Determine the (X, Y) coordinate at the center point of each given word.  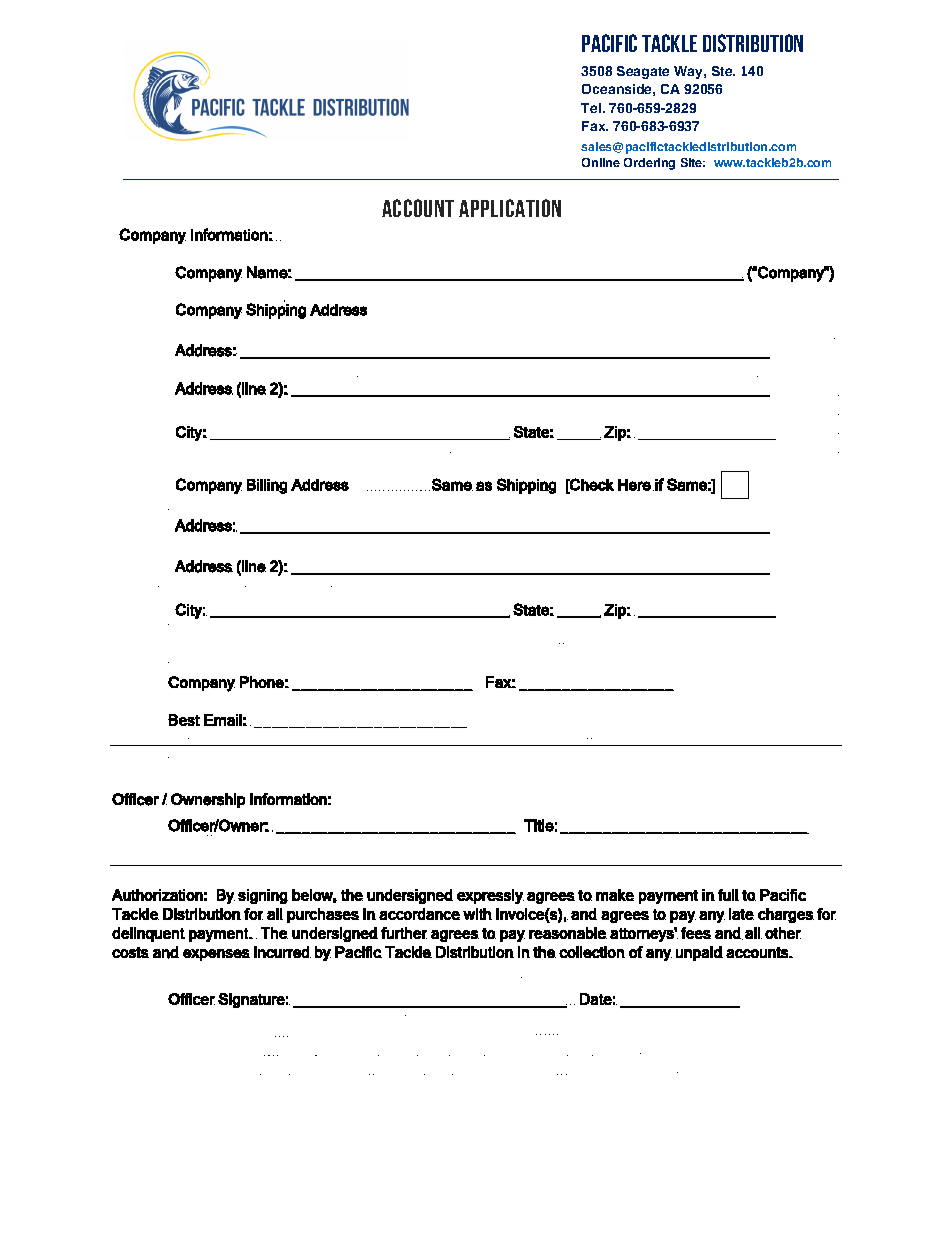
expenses (216, 955)
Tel (591, 108)
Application (510, 208)
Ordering (649, 164)
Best (184, 720)
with (477, 914)
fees (696, 933)
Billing (267, 486)
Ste (723, 71)
